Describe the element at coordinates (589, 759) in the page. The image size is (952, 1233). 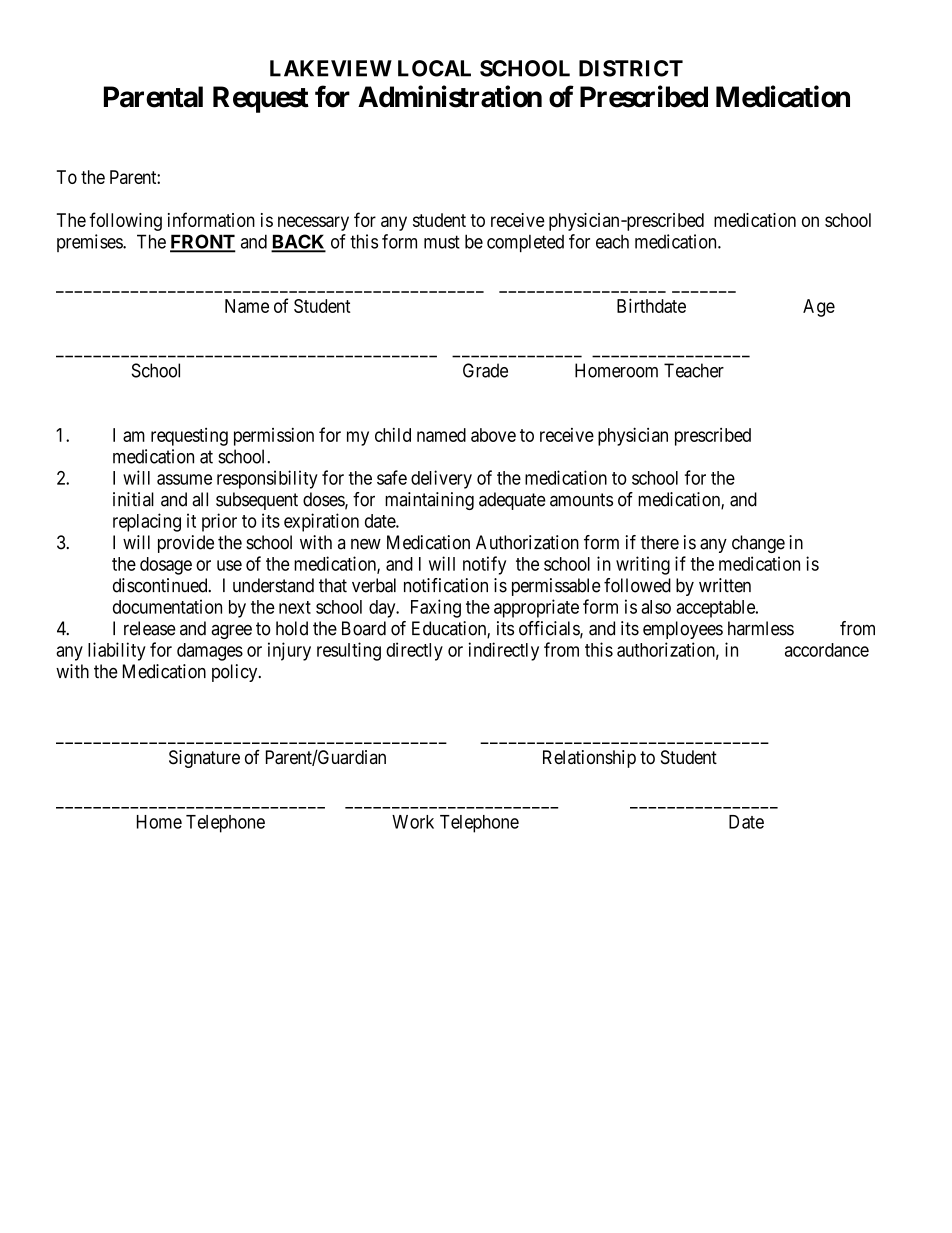
I see `Relationship` at that location.
